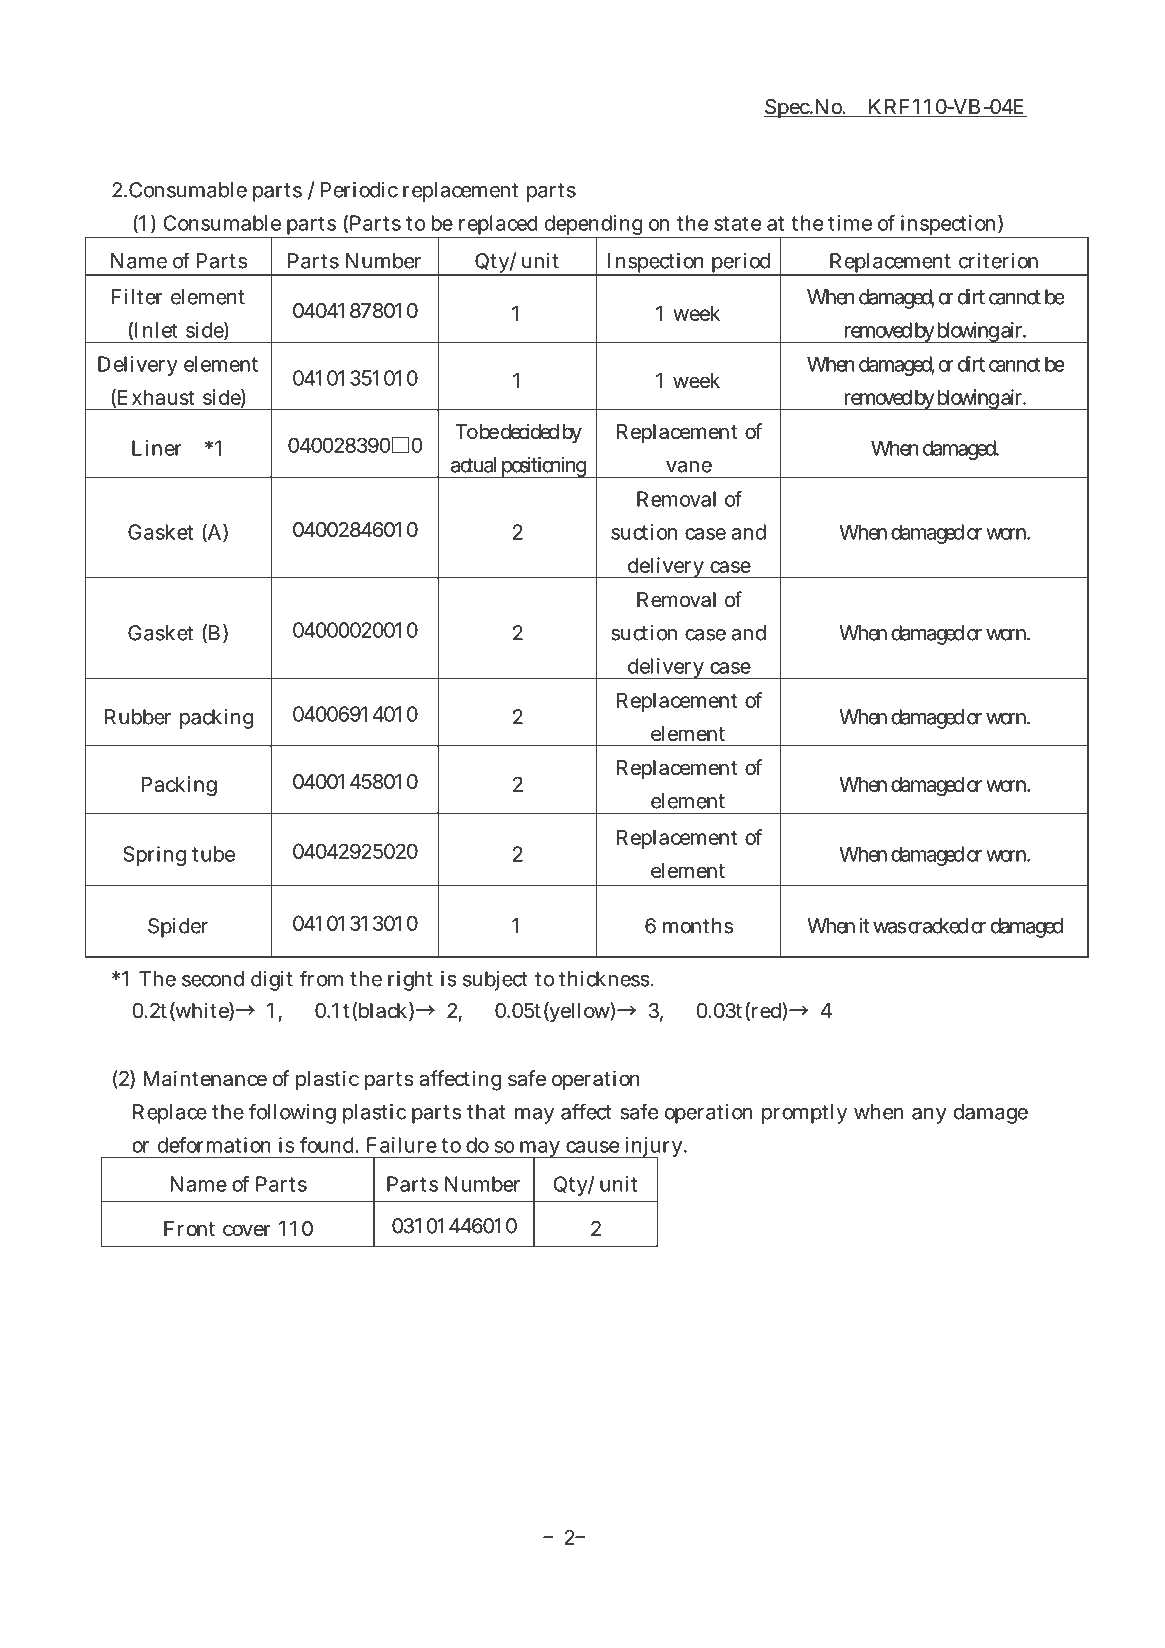 This screenshot has width=1165, height=1648. What do you see at coordinates (938, 926) in the screenshot?
I see `cracked` at bounding box center [938, 926].
